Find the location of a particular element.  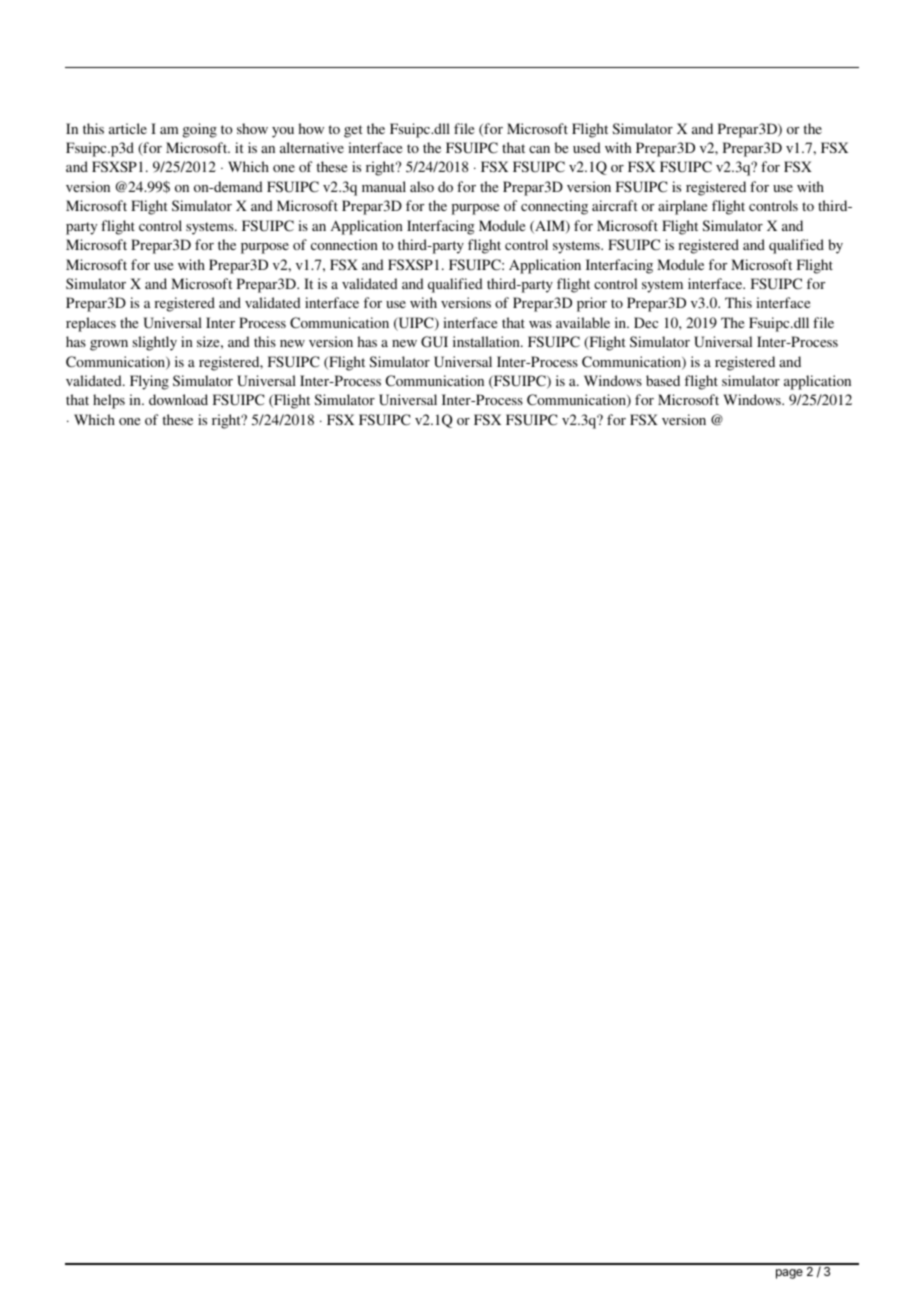

going is located at coordinates (200, 130).
